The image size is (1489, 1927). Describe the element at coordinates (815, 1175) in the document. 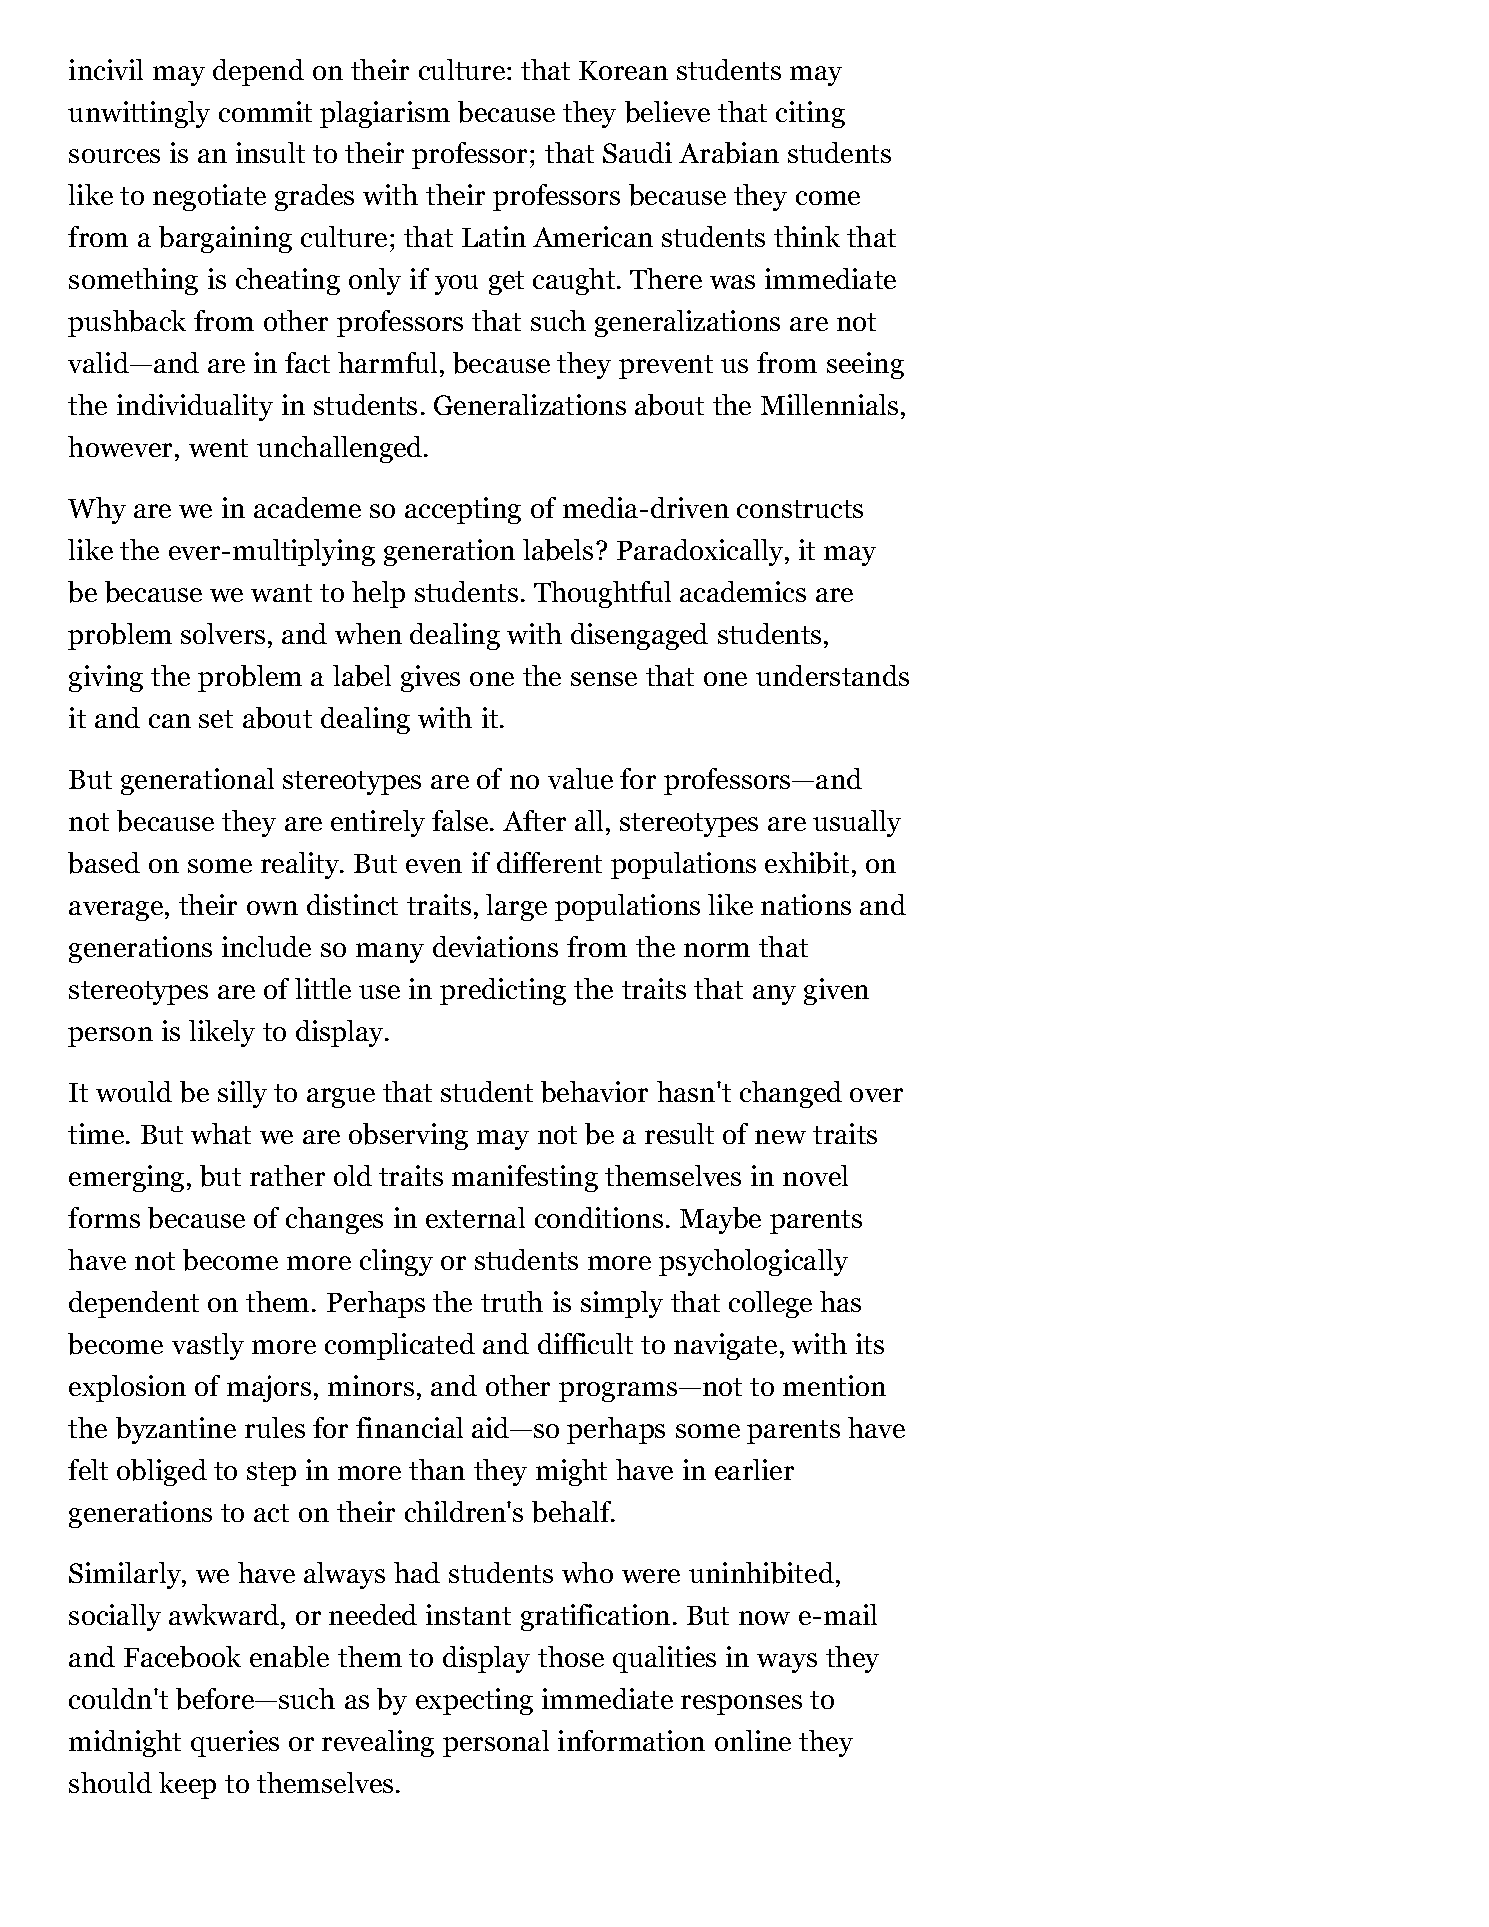

I see `novel` at that location.
